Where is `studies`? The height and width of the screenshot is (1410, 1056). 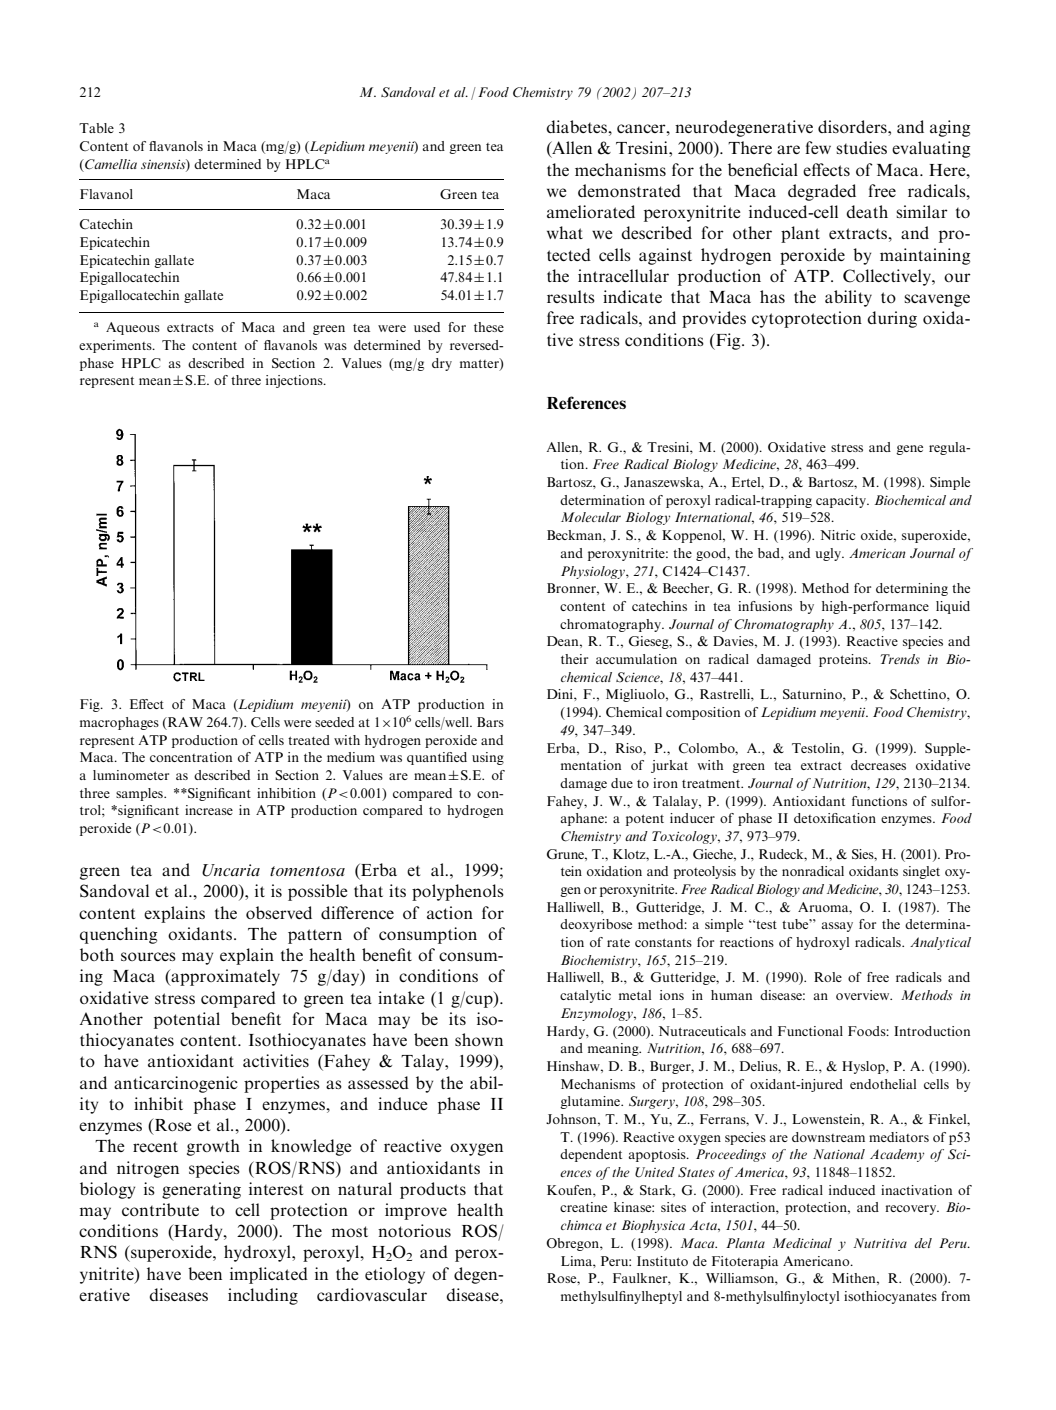
studies is located at coordinates (861, 147).
